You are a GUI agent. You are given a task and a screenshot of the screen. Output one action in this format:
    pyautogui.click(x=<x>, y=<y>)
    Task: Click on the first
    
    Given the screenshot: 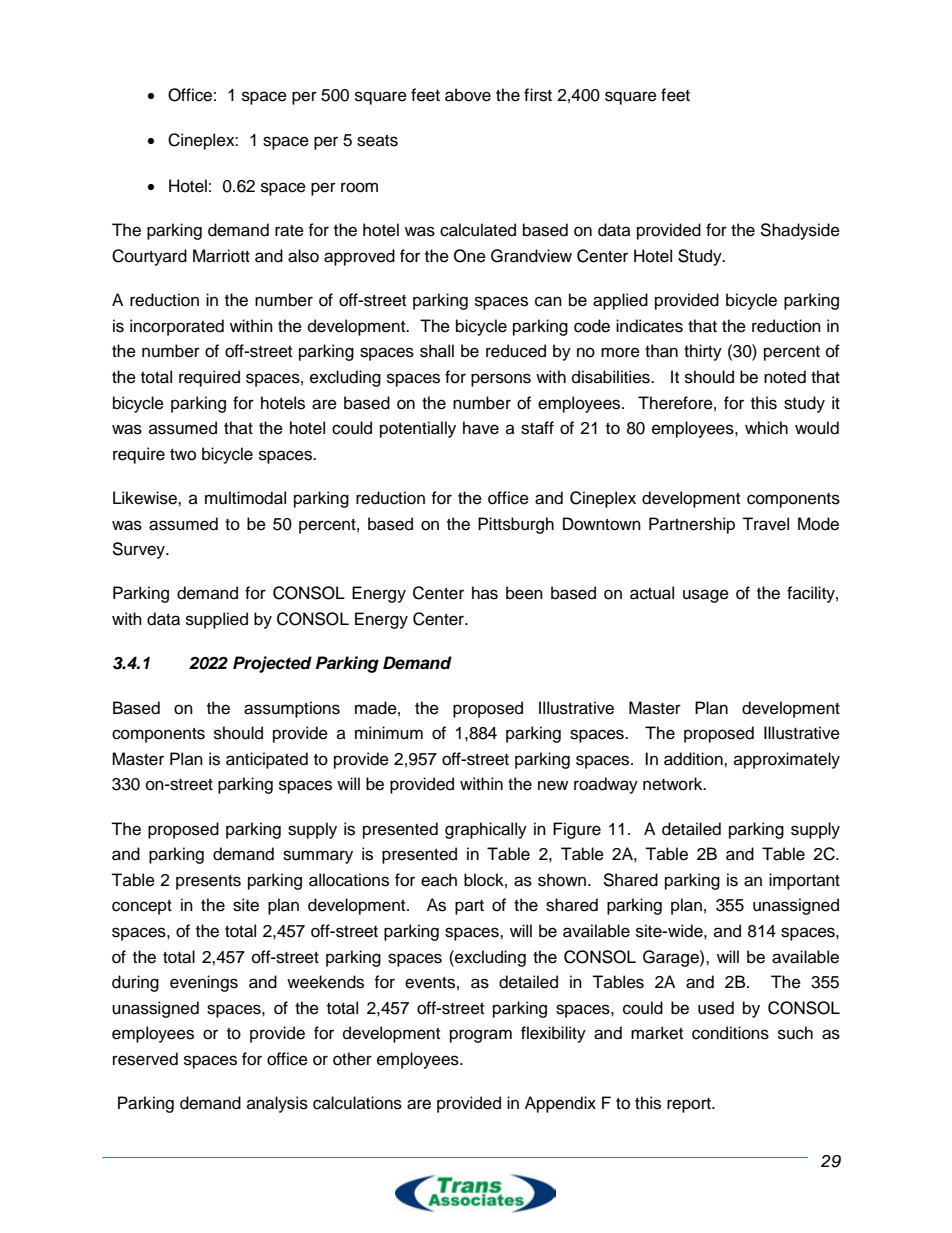 What is the action you would take?
    pyautogui.click(x=538, y=95)
